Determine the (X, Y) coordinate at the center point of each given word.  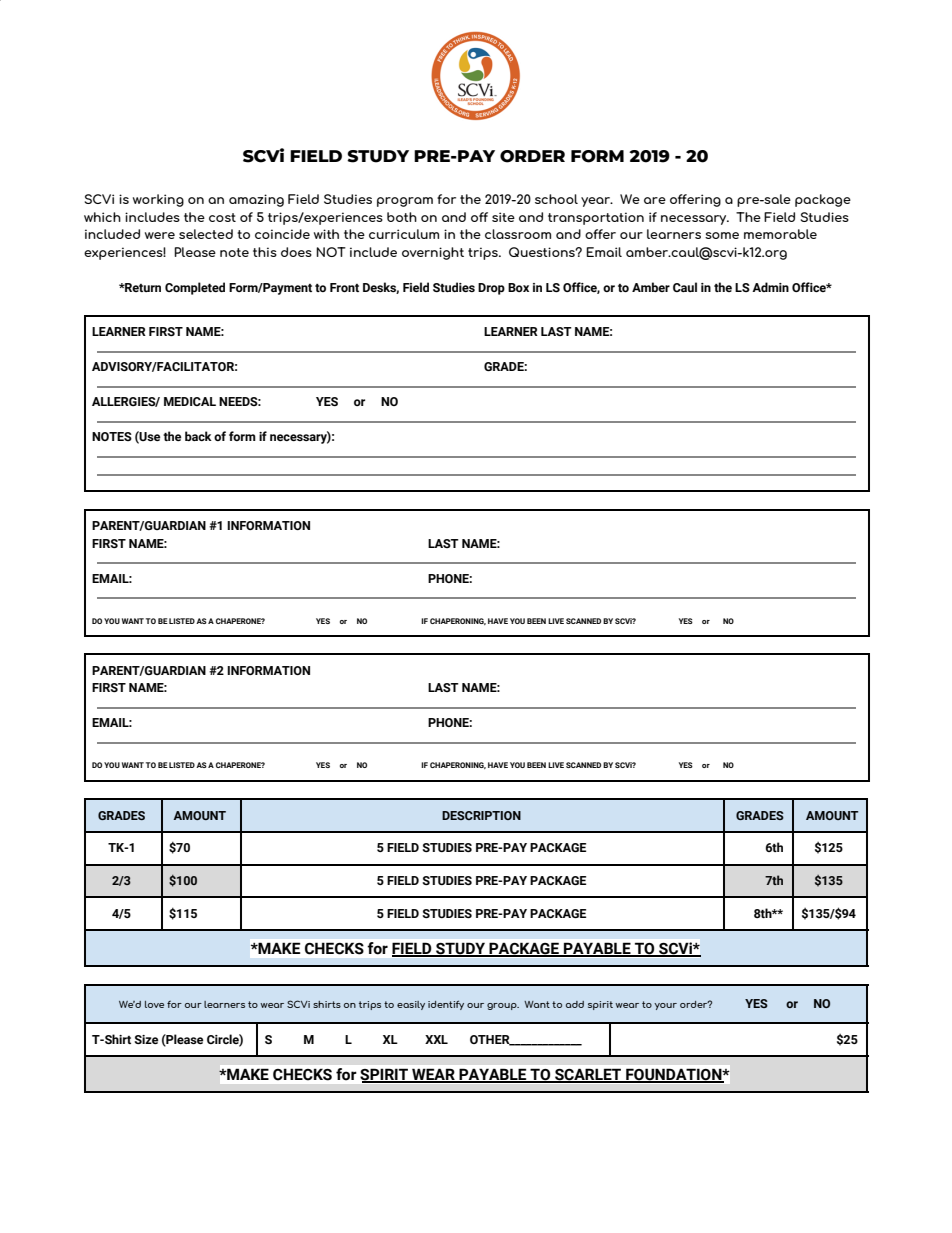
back (198, 436)
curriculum (404, 234)
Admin (770, 287)
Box (518, 287)
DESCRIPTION (481, 815)
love (154, 1004)
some (722, 235)
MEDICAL (190, 401)
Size (146, 1039)
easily (411, 1005)
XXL (436, 1039)
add (575, 1004)
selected (206, 234)
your (665, 1006)
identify (446, 1005)
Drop (491, 289)
